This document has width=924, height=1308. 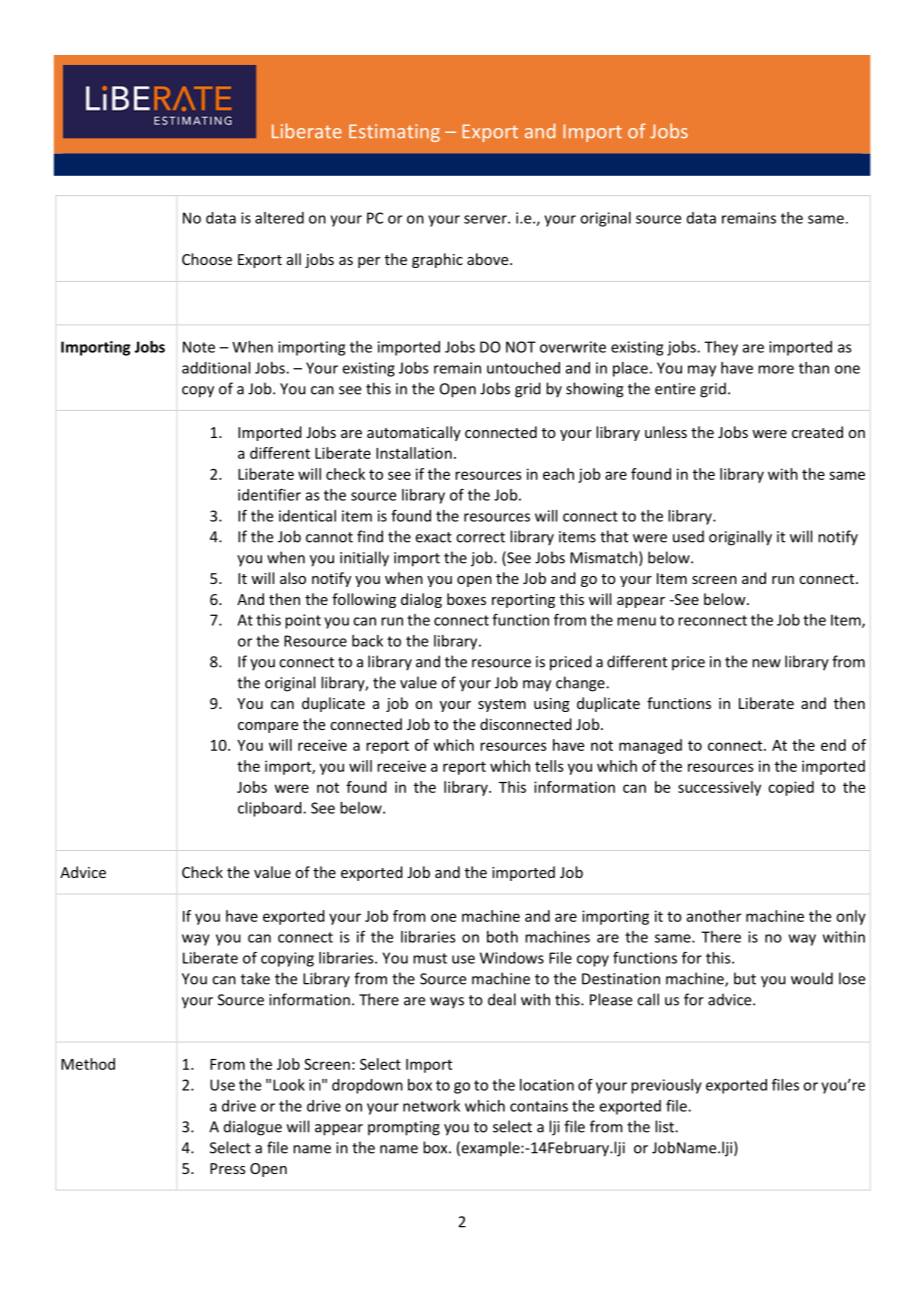 What do you see at coordinates (466, 599) in the document?
I see `boxes` at bounding box center [466, 599].
